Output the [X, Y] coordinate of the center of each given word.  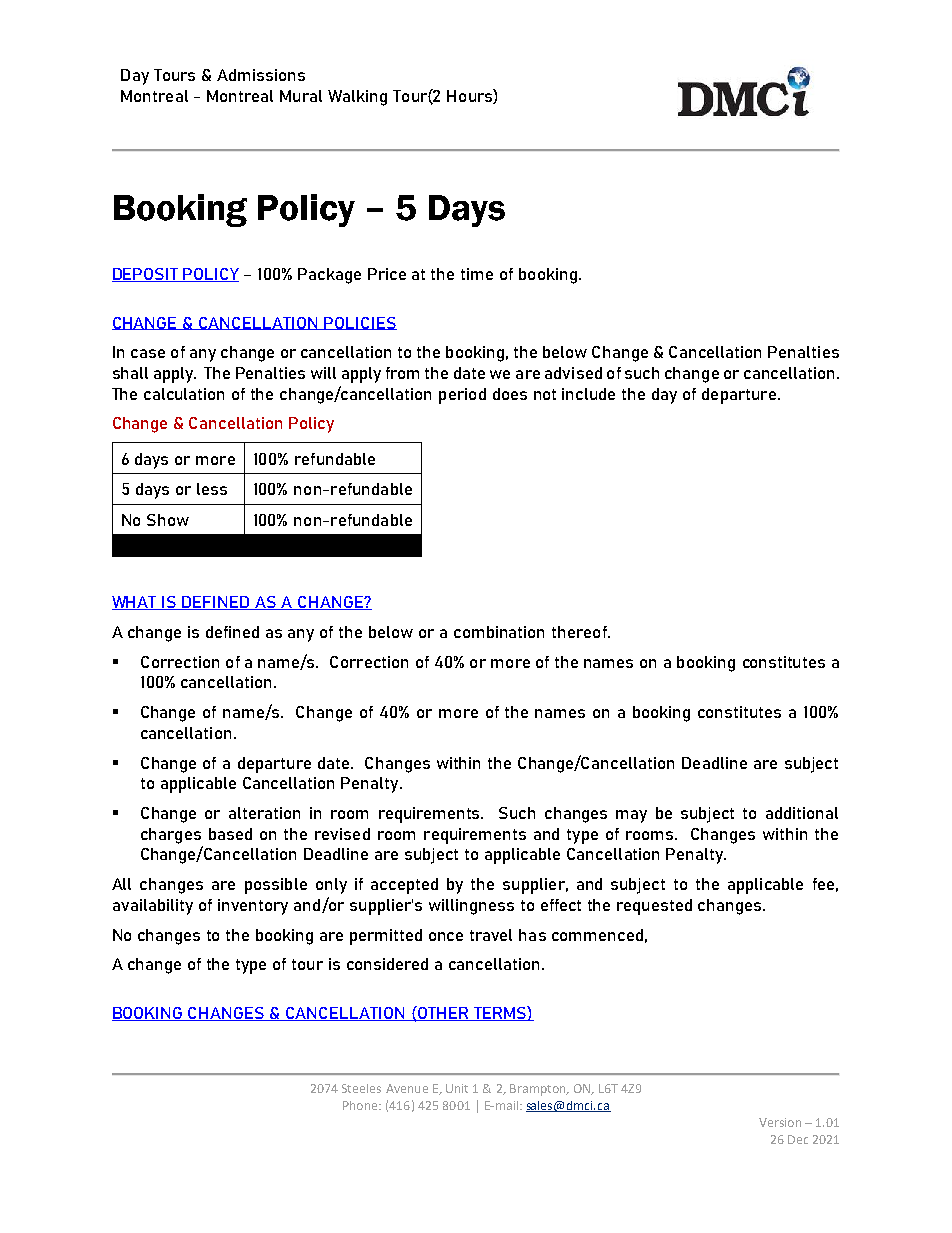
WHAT [136, 603]
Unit [457, 1088]
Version [780, 1122]
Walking [357, 98]
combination [499, 632]
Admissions [261, 75]
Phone [361, 1105]
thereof [580, 632]
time [477, 274]
